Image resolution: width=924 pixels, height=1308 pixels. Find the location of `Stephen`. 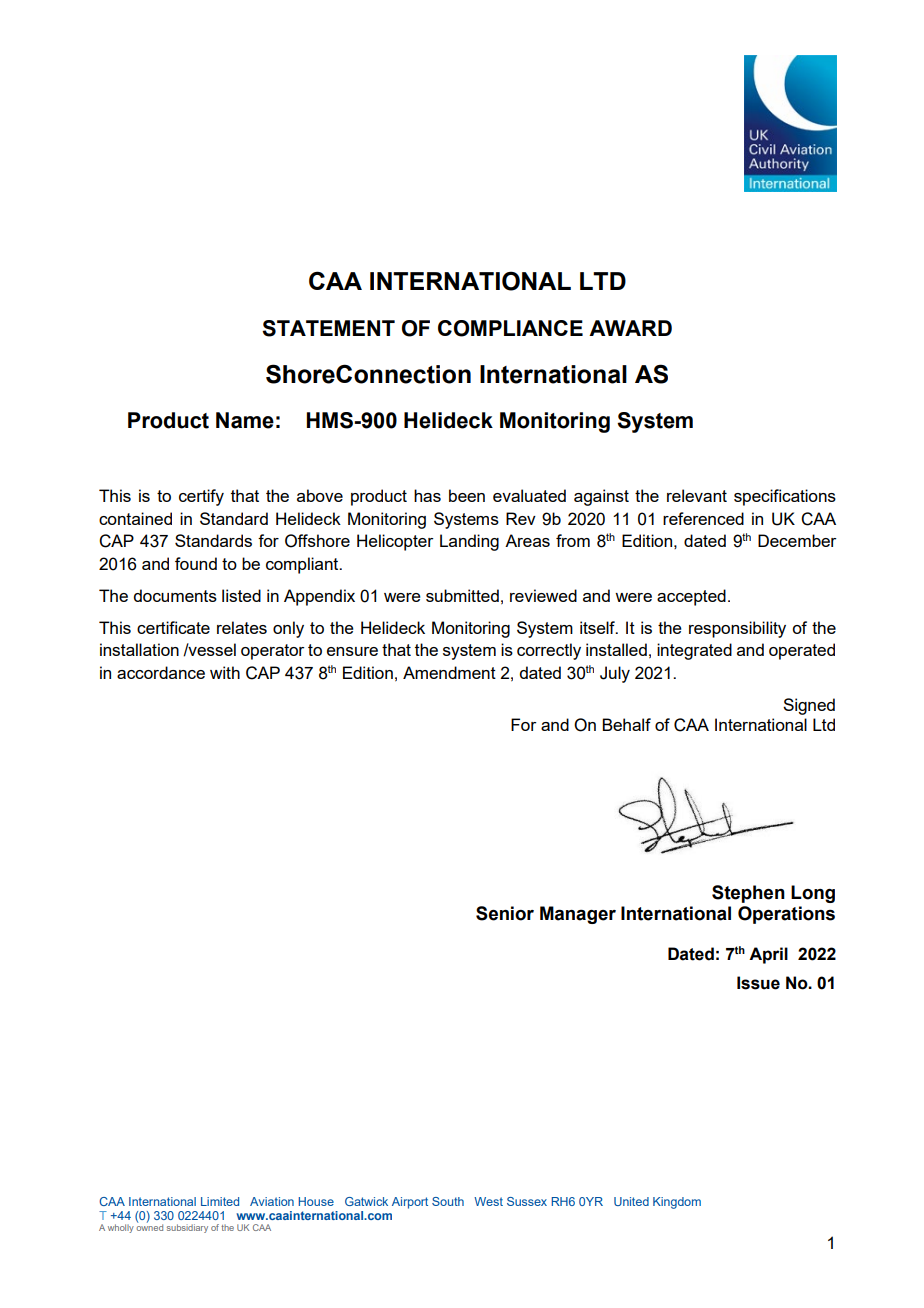

Stephen is located at coordinates (748, 894).
